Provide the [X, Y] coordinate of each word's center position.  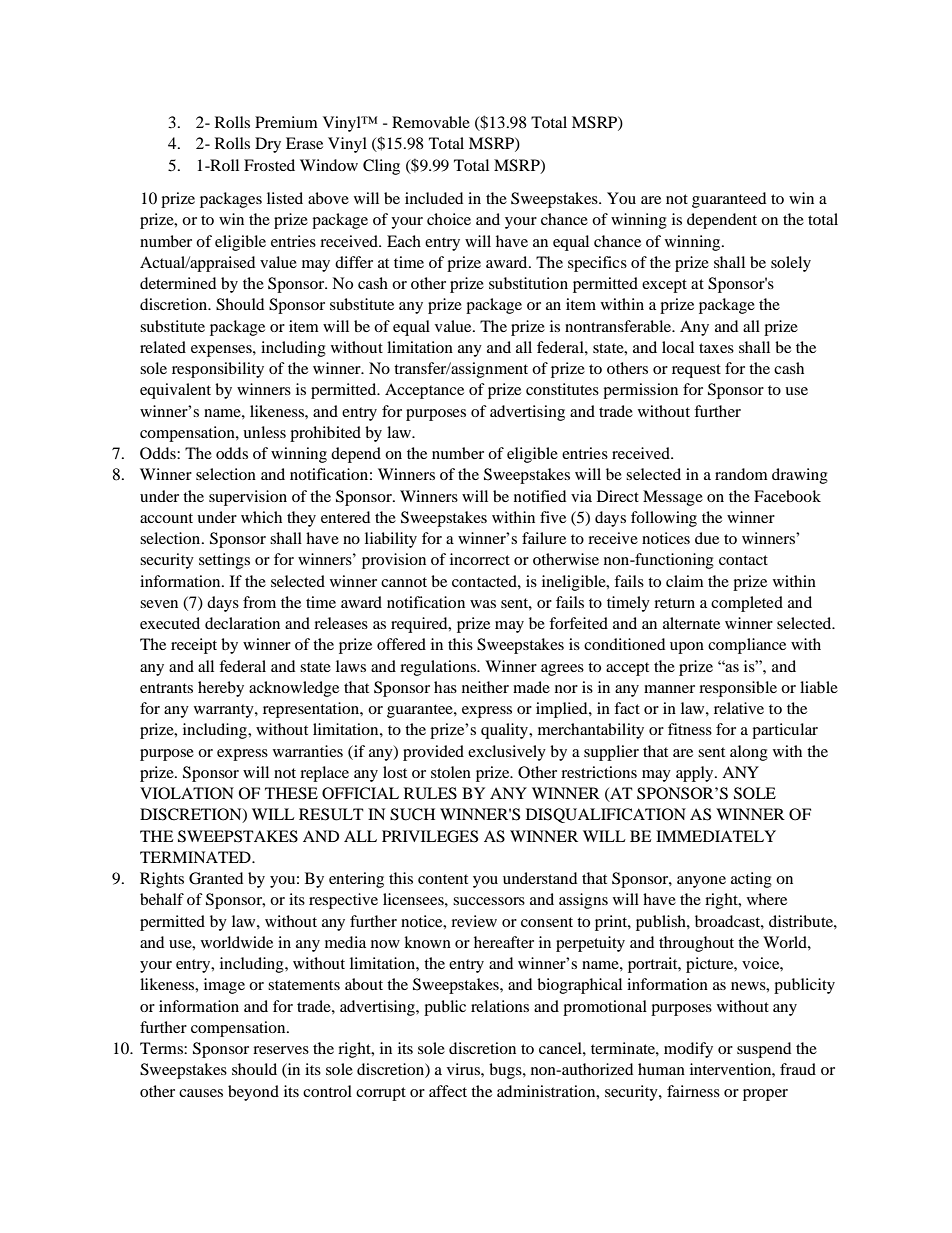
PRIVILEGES [430, 836]
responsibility [218, 370]
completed [747, 604]
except [664, 286]
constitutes [562, 389]
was [483, 604]
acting [751, 880]
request [696, 371]
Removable [431, 122]
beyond [253, 1093]
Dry [268, 145]
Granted [216, 878]
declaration [242, 623]
